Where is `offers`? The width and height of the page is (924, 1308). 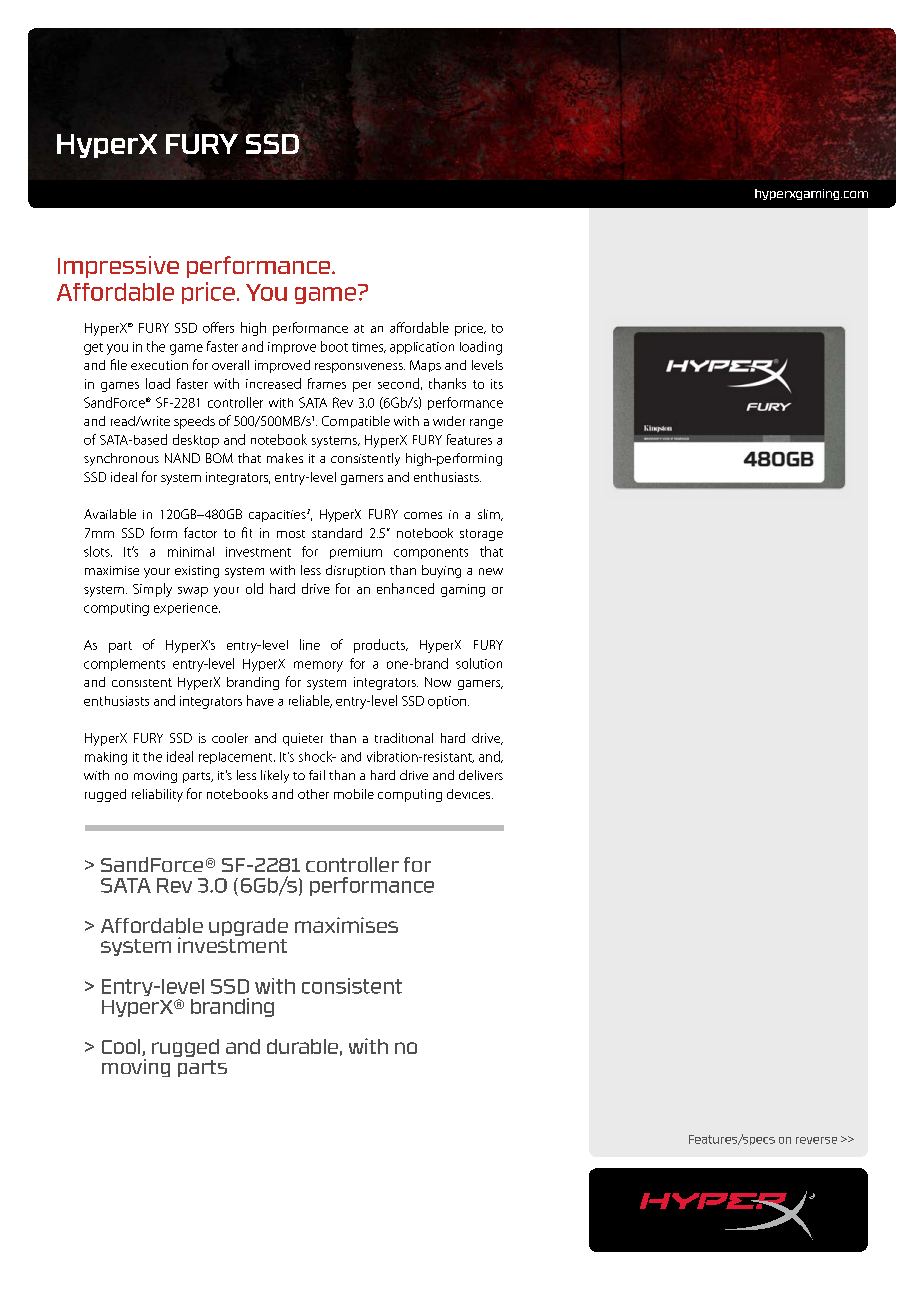 offers is located at coordinates (218, 327).
